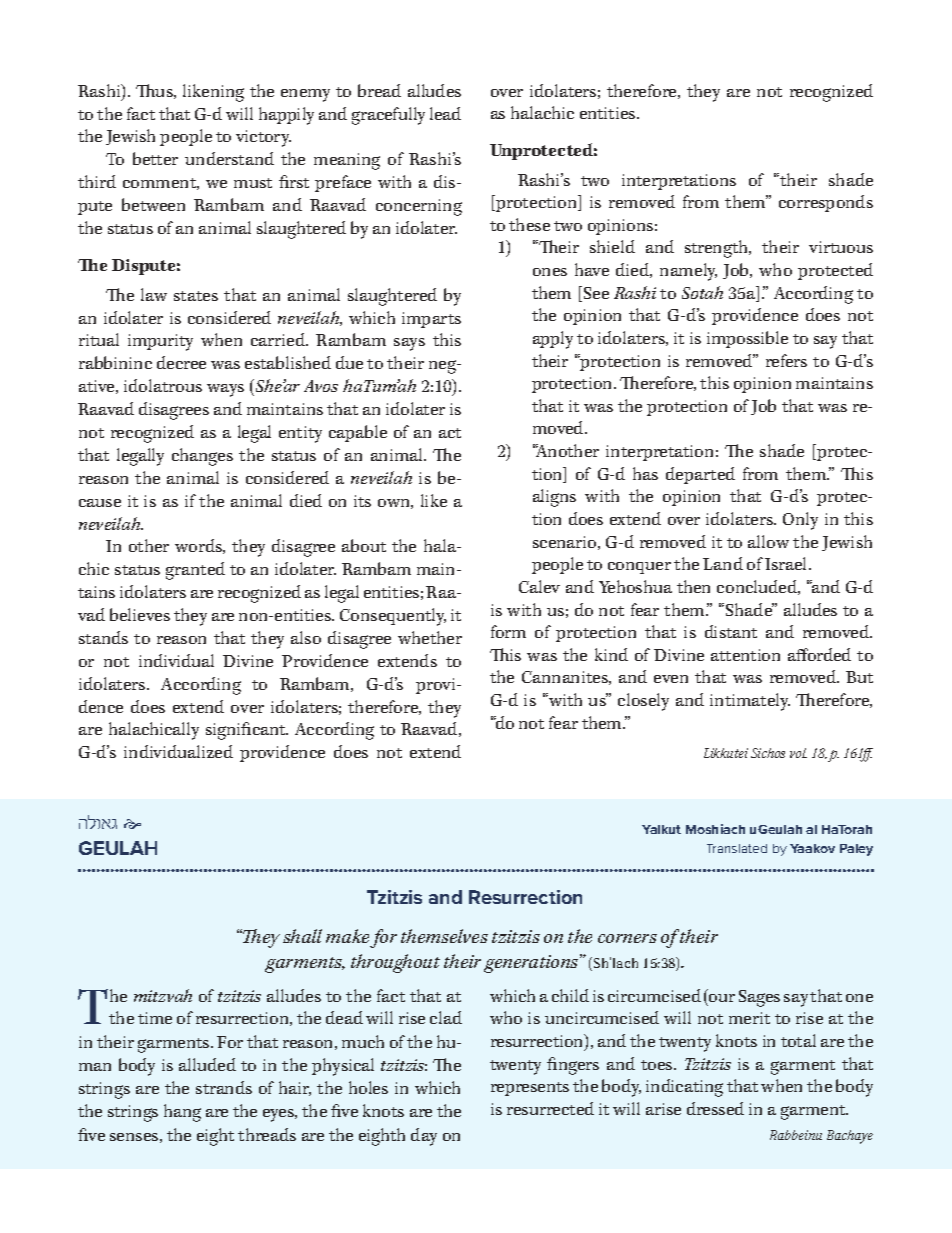 The width and height of the document is (952, 1233). Describe the element at coordinates (302, 936) in the document. I see `shall` at that location.
